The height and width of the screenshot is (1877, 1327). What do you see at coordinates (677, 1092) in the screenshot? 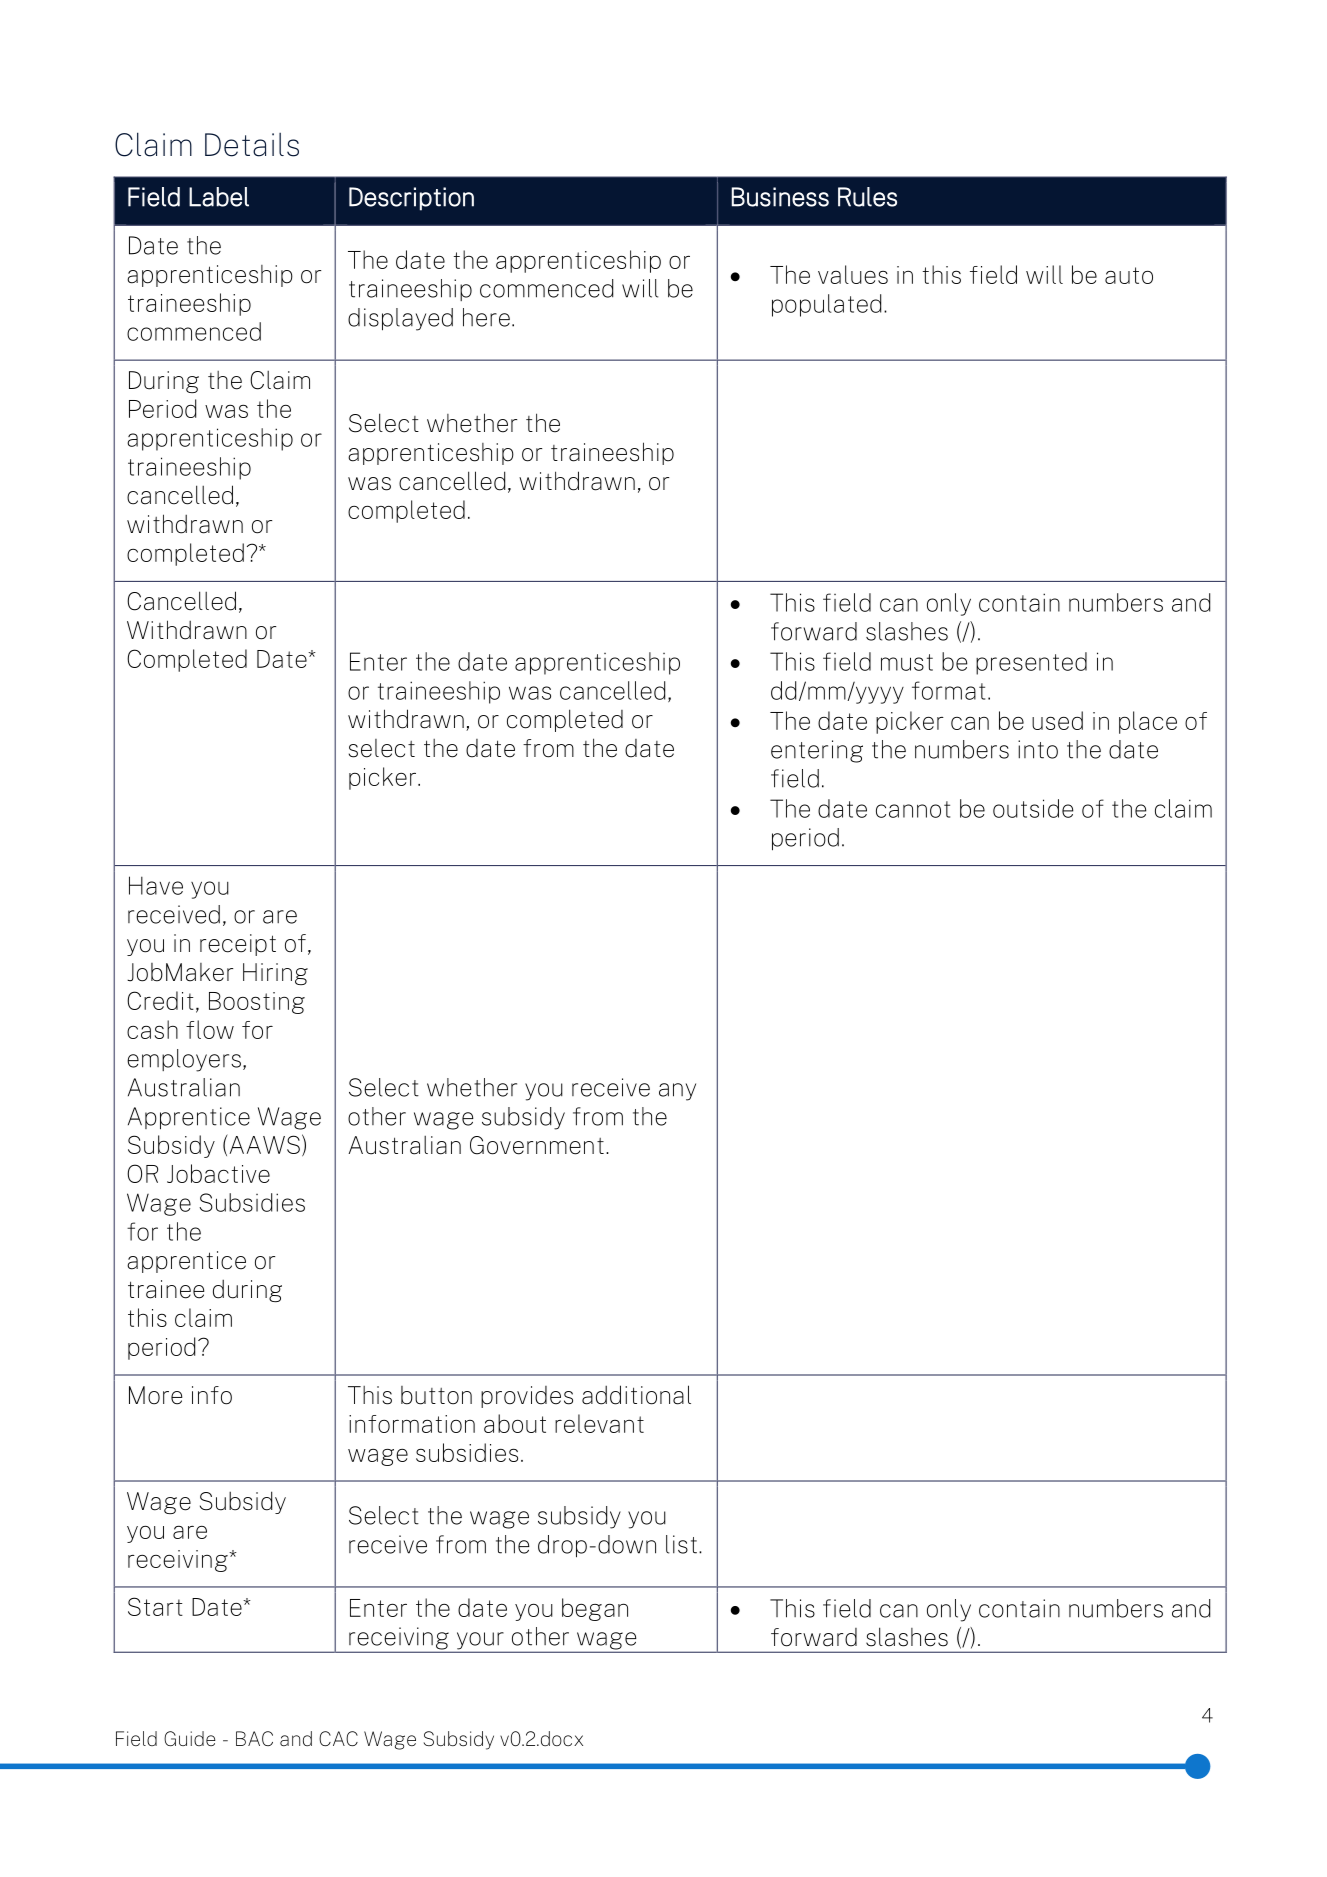
I see `any` at bounding box center [677, 1092].
